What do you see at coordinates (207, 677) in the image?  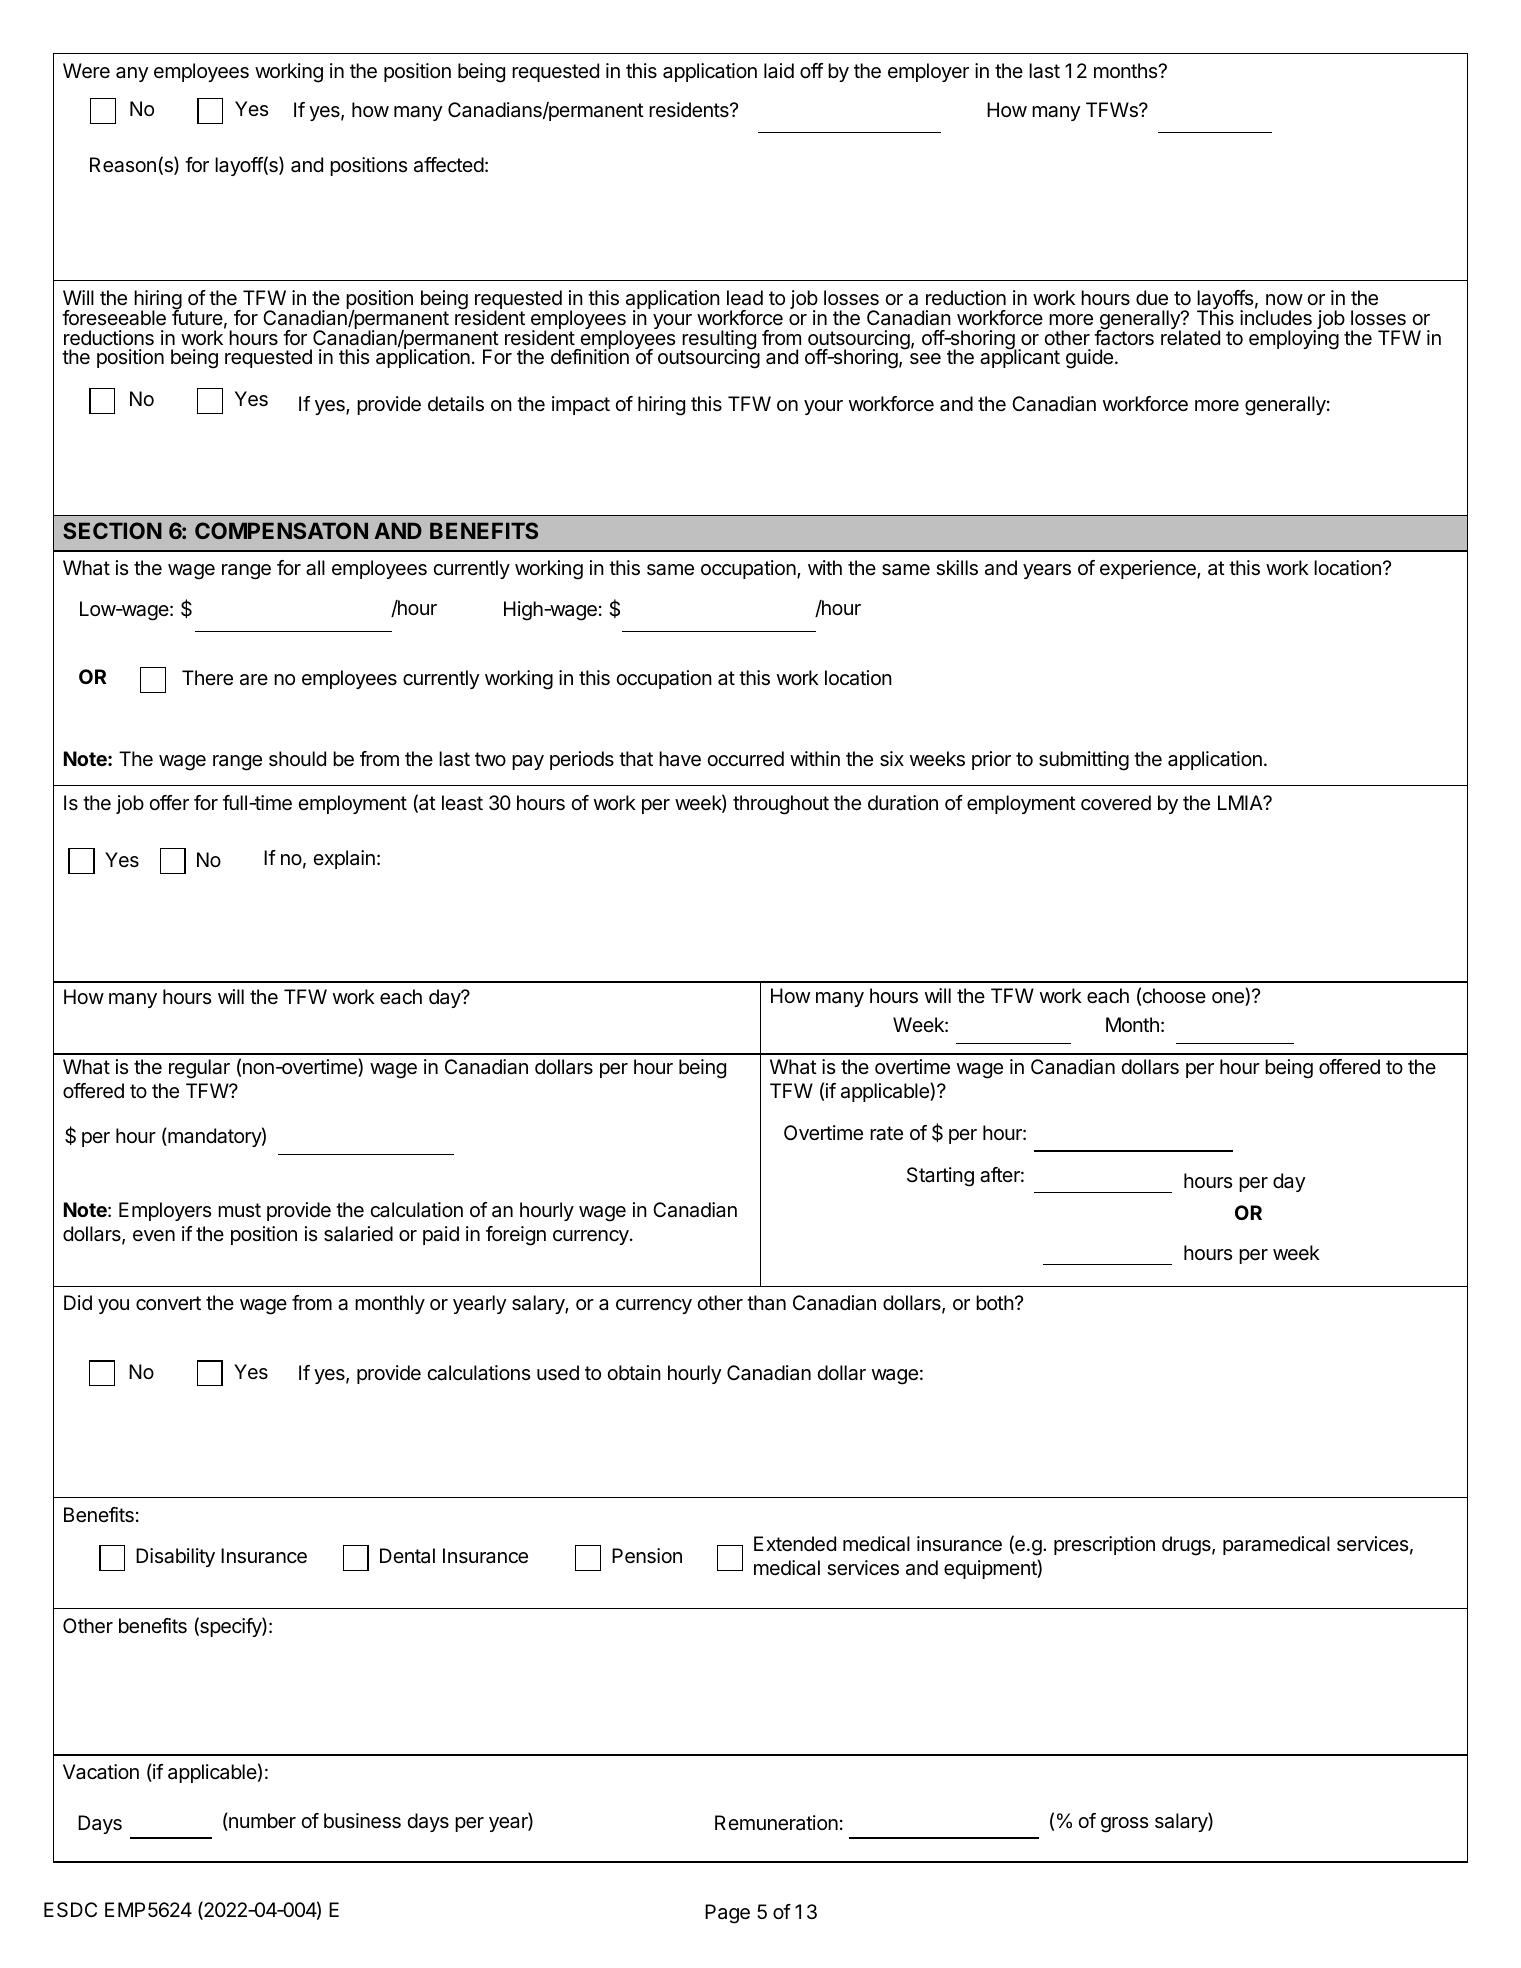 I see `There` at bounding box center [207, 677].
